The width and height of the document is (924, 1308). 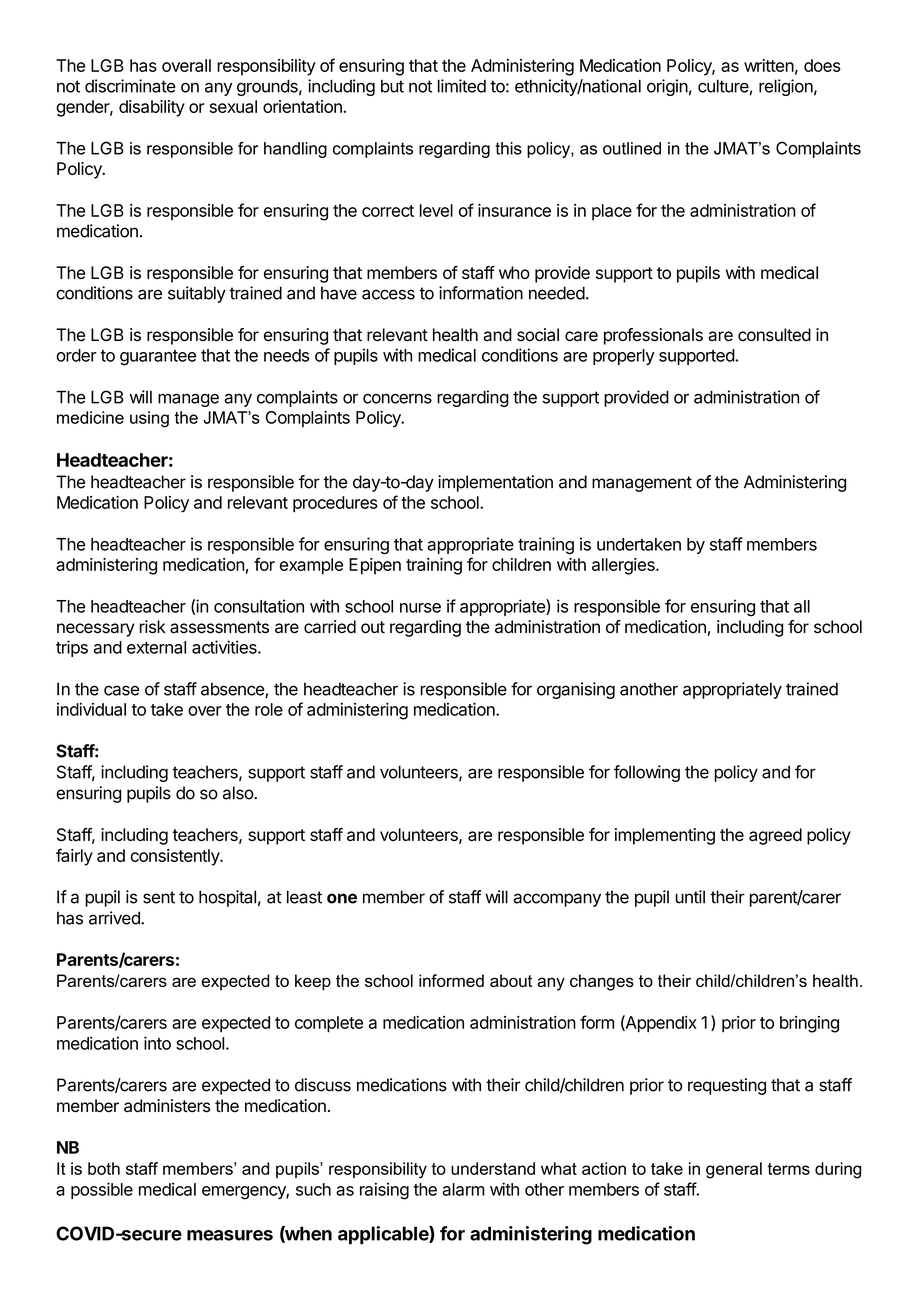 What do you see at coordinates (152, 108) in the document?
I see `disability` at bounding box center [152, 108].
